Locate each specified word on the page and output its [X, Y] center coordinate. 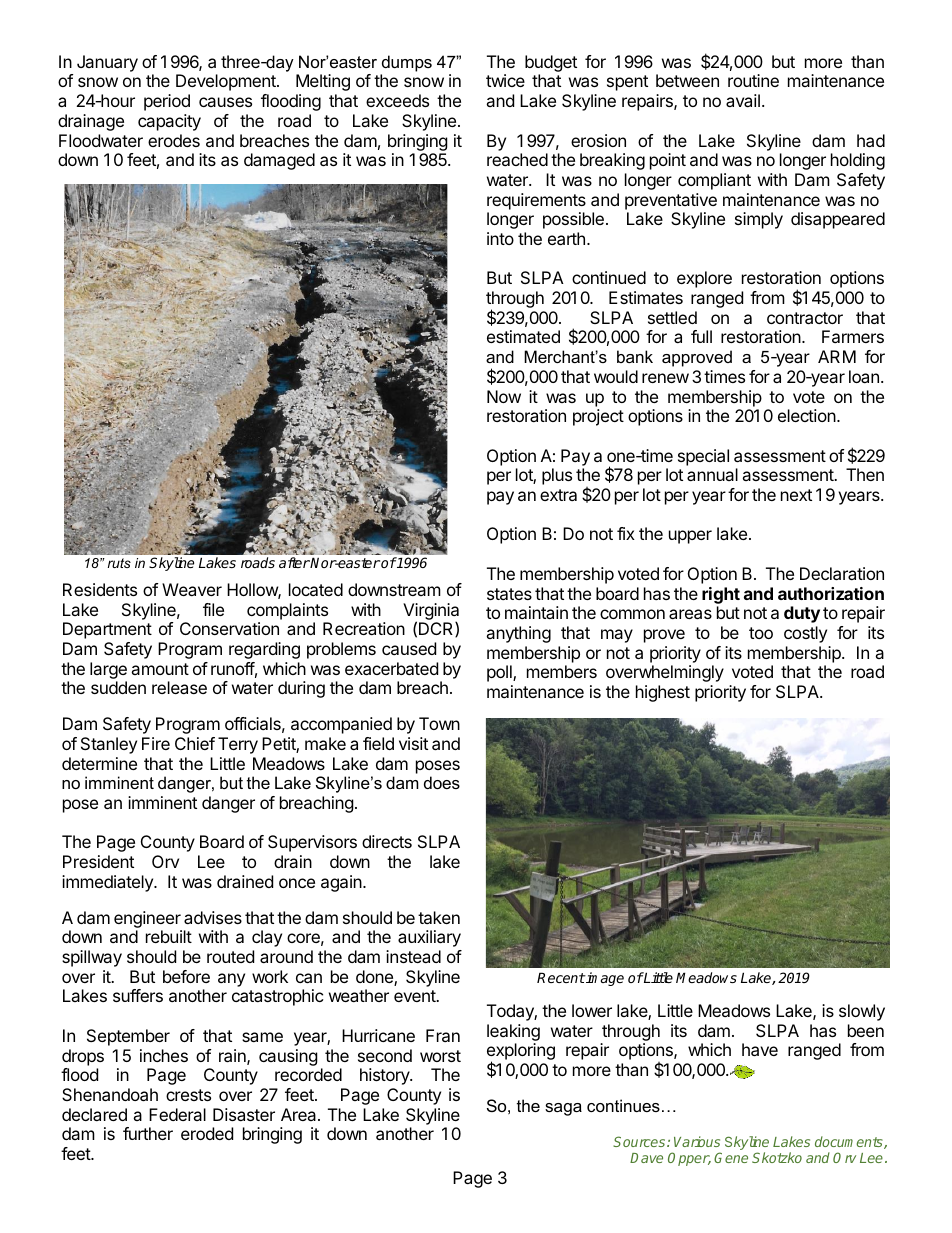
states [509, 594]
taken [439, 917]
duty [802, 614]
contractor [805, 318]
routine [753, 80]
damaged [279, 161]
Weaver [192, 589]
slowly [862, 1012]
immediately [108, 883]
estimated [523, 336]
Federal [177, 1114]
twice [505, 80]
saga [563, 1109]
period [167, 102]
